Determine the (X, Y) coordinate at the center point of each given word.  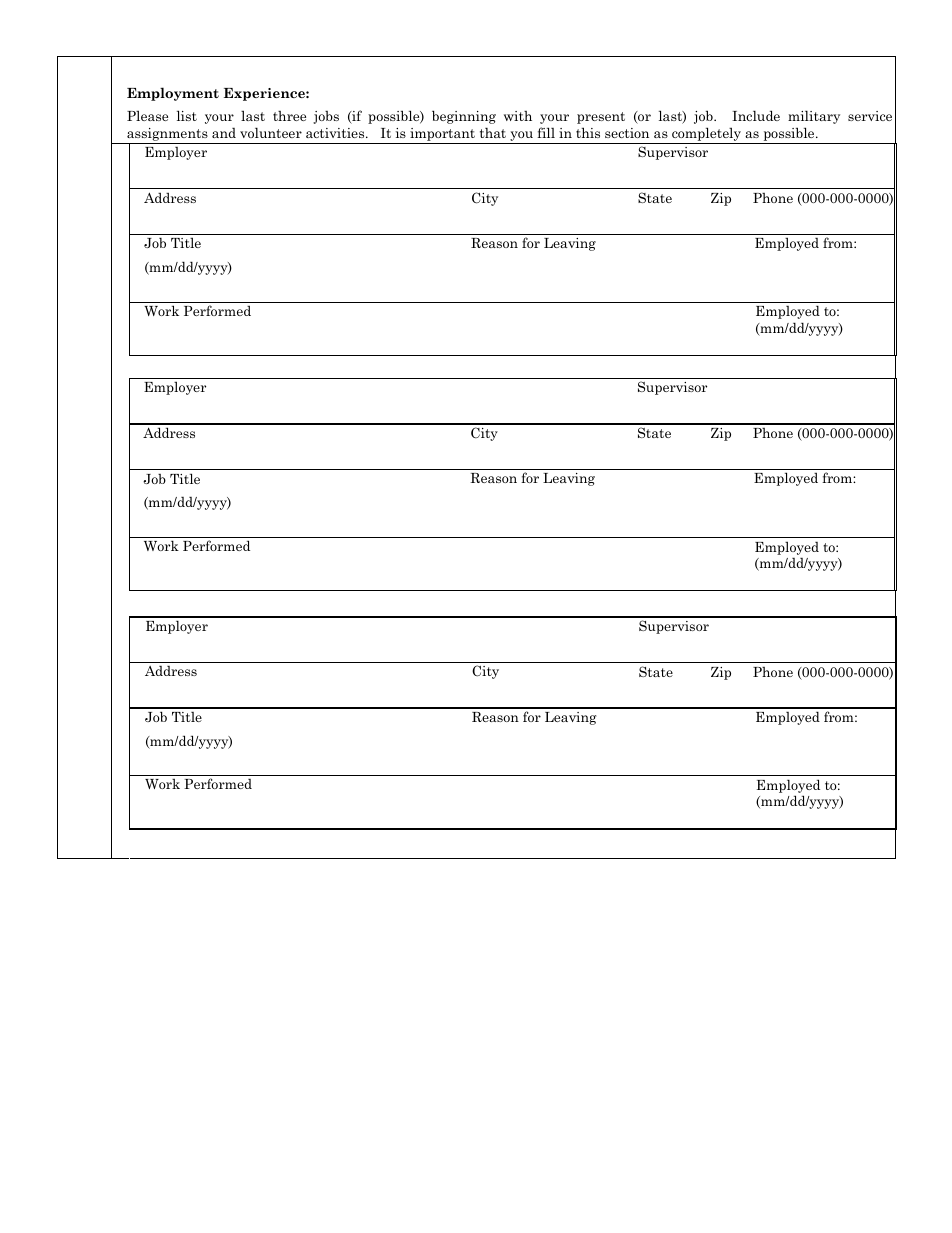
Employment (173, 94)
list (187, 115)
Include (756, 115)
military (814, 117)
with (518, 116)
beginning (464, 117)
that (493, 132)
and (224, 132)
